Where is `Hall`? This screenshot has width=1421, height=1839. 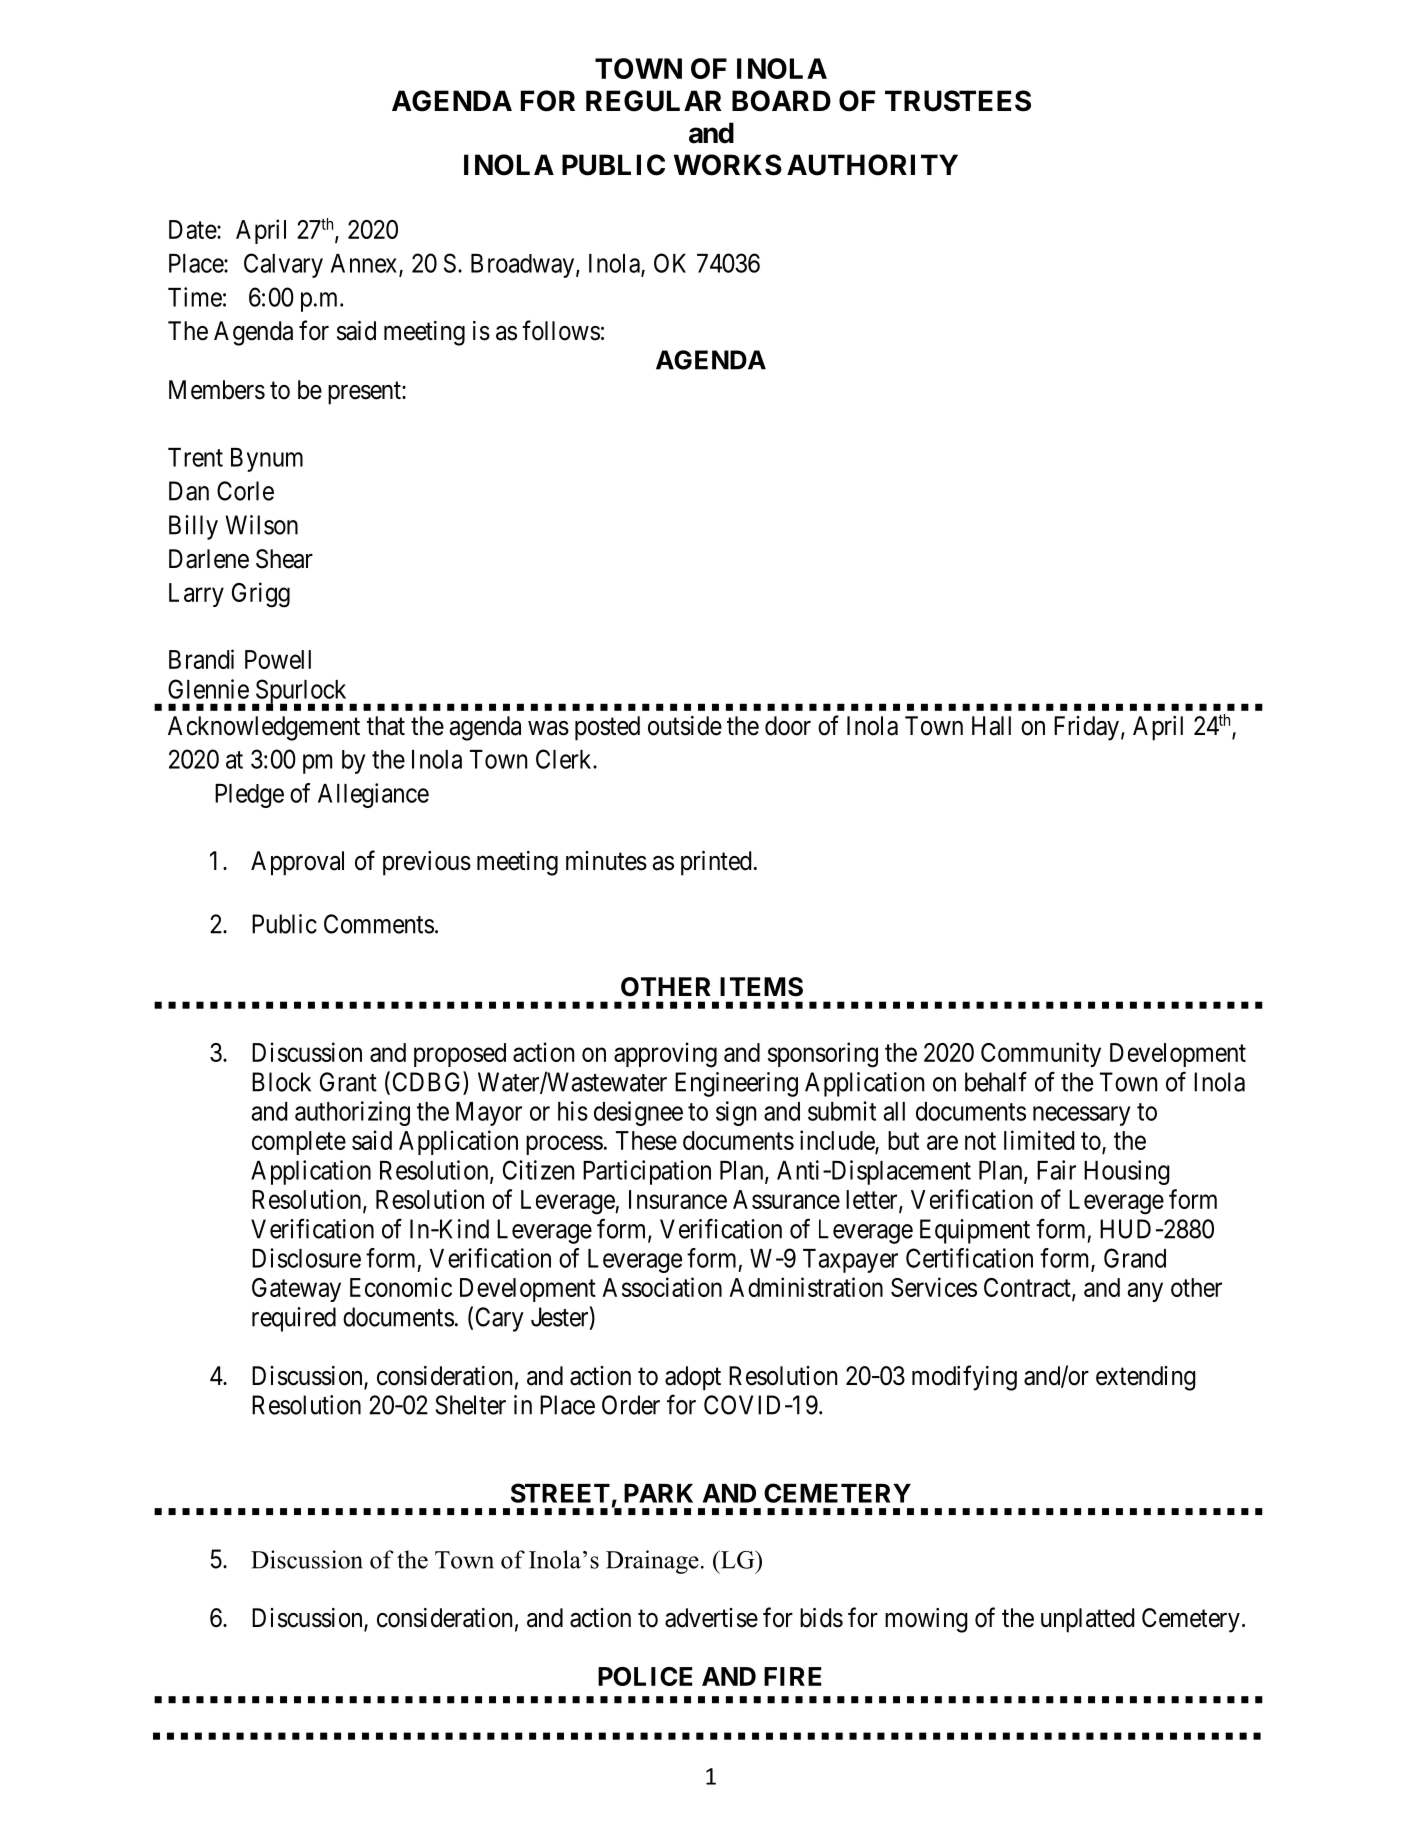
Hall is located at coordinates (991, 726).
